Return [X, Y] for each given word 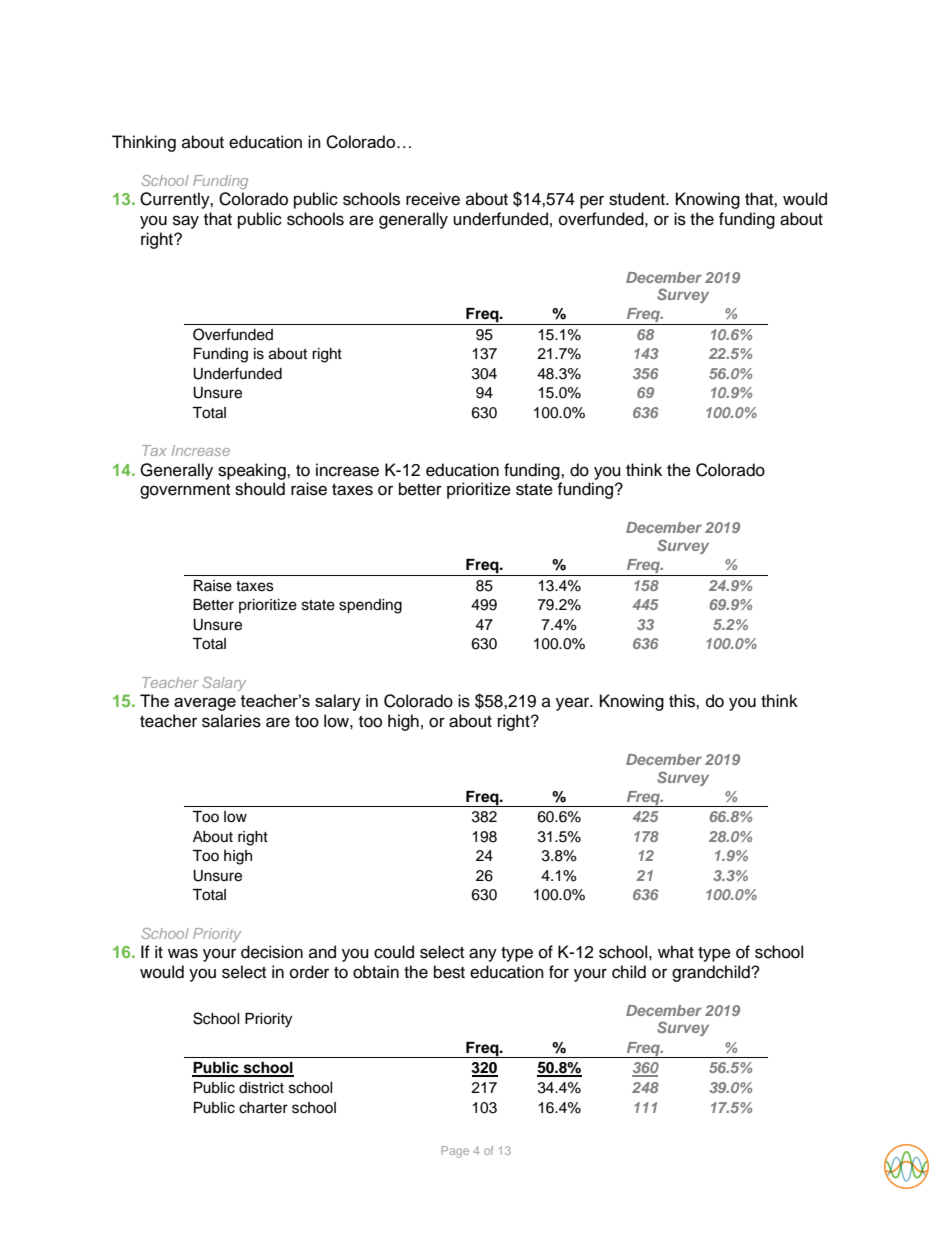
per [592, 202]
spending [370, 606]
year [574, 704]
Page [455, 1152]
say [186, 222]
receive [433, 199]
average [205, 704]
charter [263, 1108]
